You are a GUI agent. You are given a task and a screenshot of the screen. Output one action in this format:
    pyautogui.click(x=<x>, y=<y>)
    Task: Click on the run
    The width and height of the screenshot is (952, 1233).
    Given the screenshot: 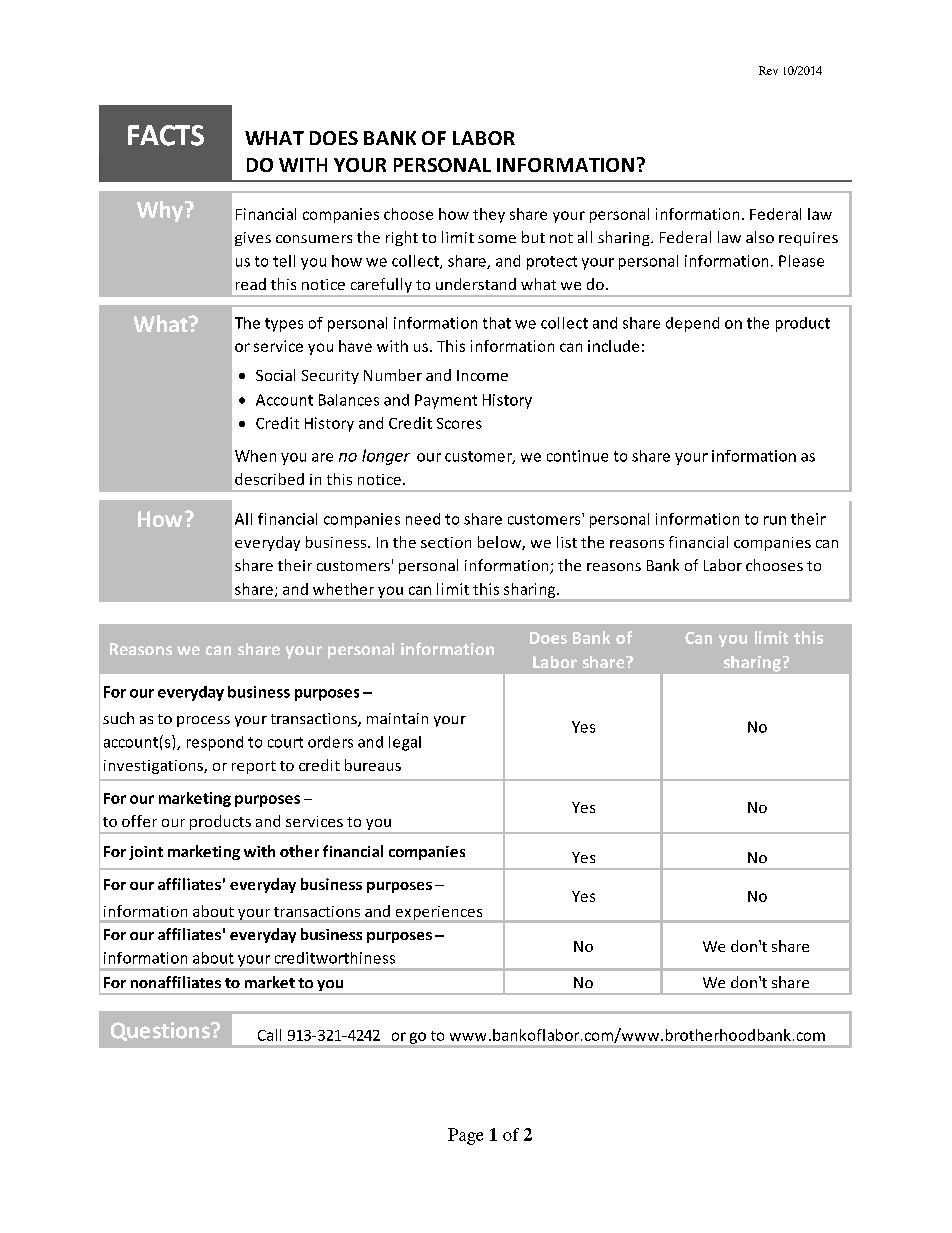 What is the action you would take?
    pyautogui.click(x=775, y=520)
